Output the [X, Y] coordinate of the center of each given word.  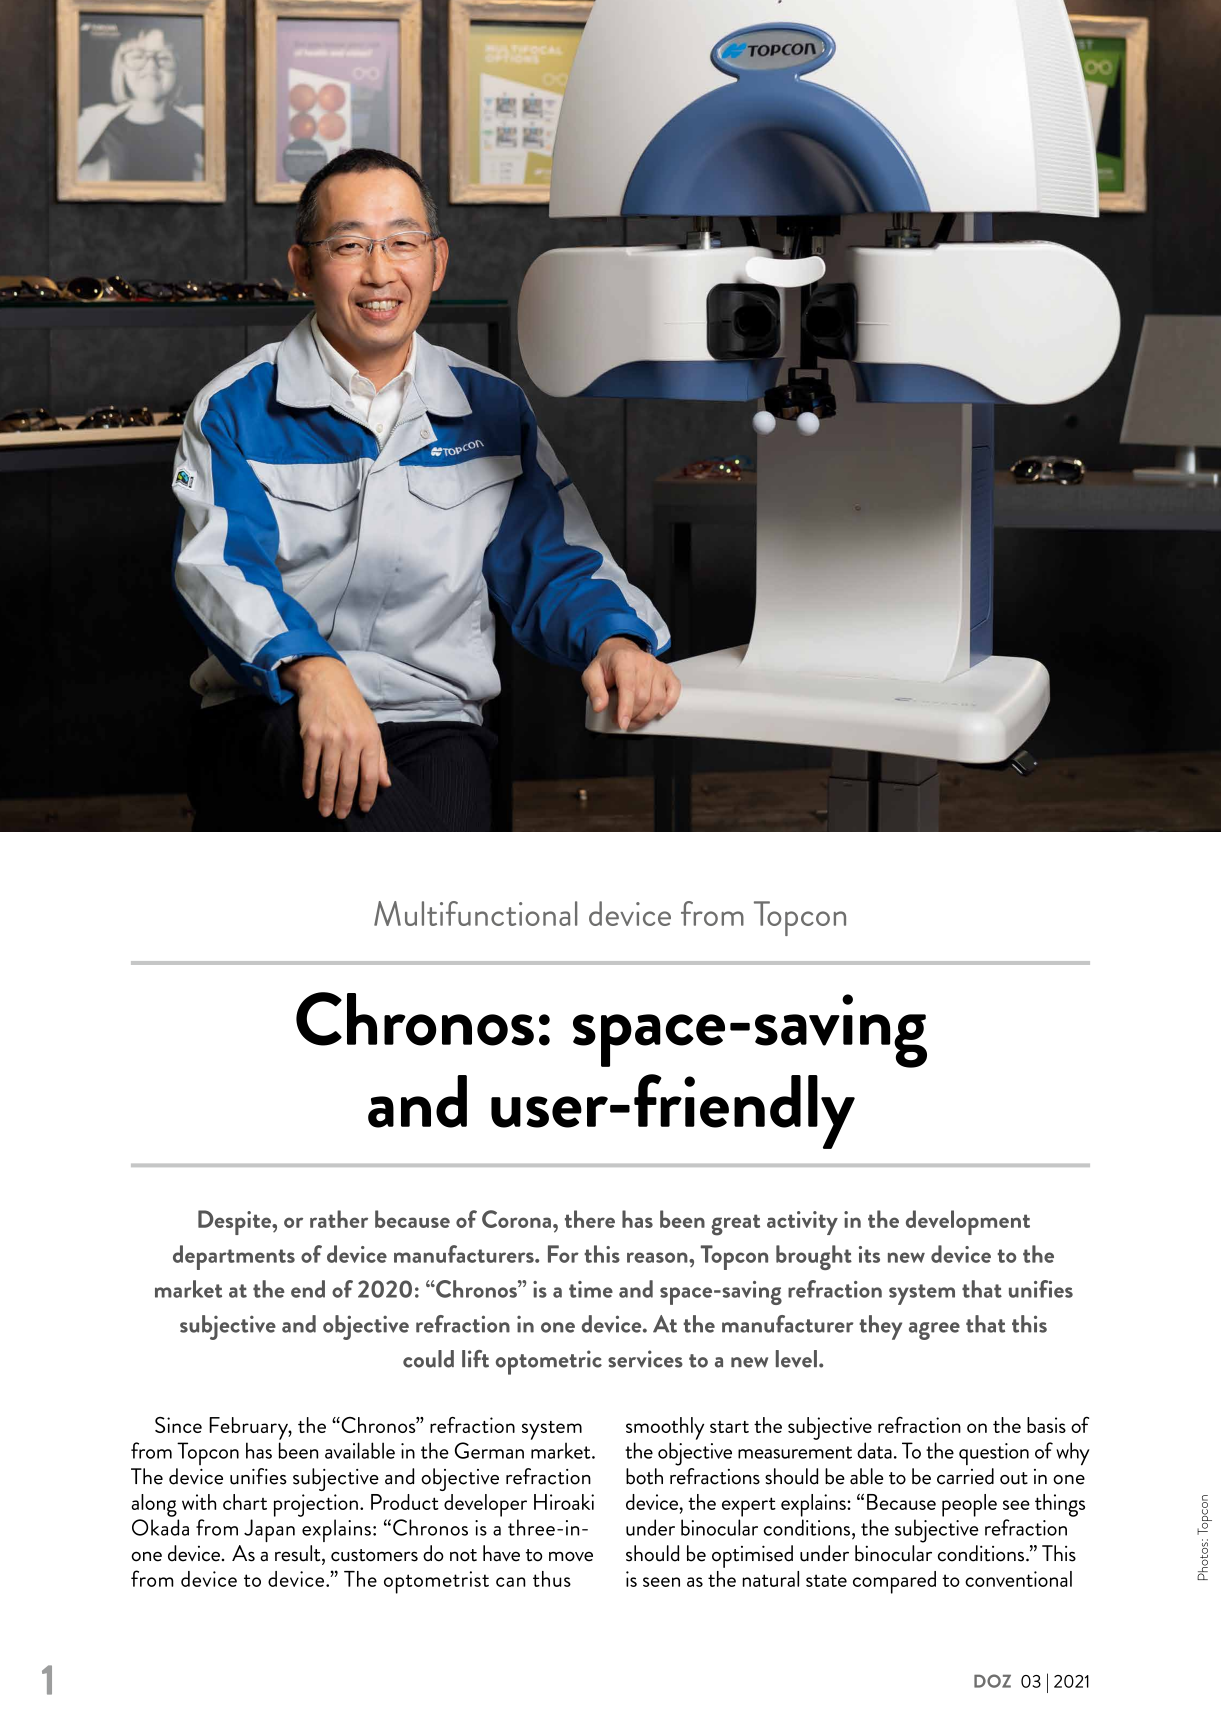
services [645, 1359]
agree [934, 1331]
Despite [235, 1222]
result [299, 1554]
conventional [1018, 1579]
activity [802, 1223]
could [428, 1359]
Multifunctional [475, 913]
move [571, 1556]
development [968, 1222]
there [590, 1219]
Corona [516, 1219]
